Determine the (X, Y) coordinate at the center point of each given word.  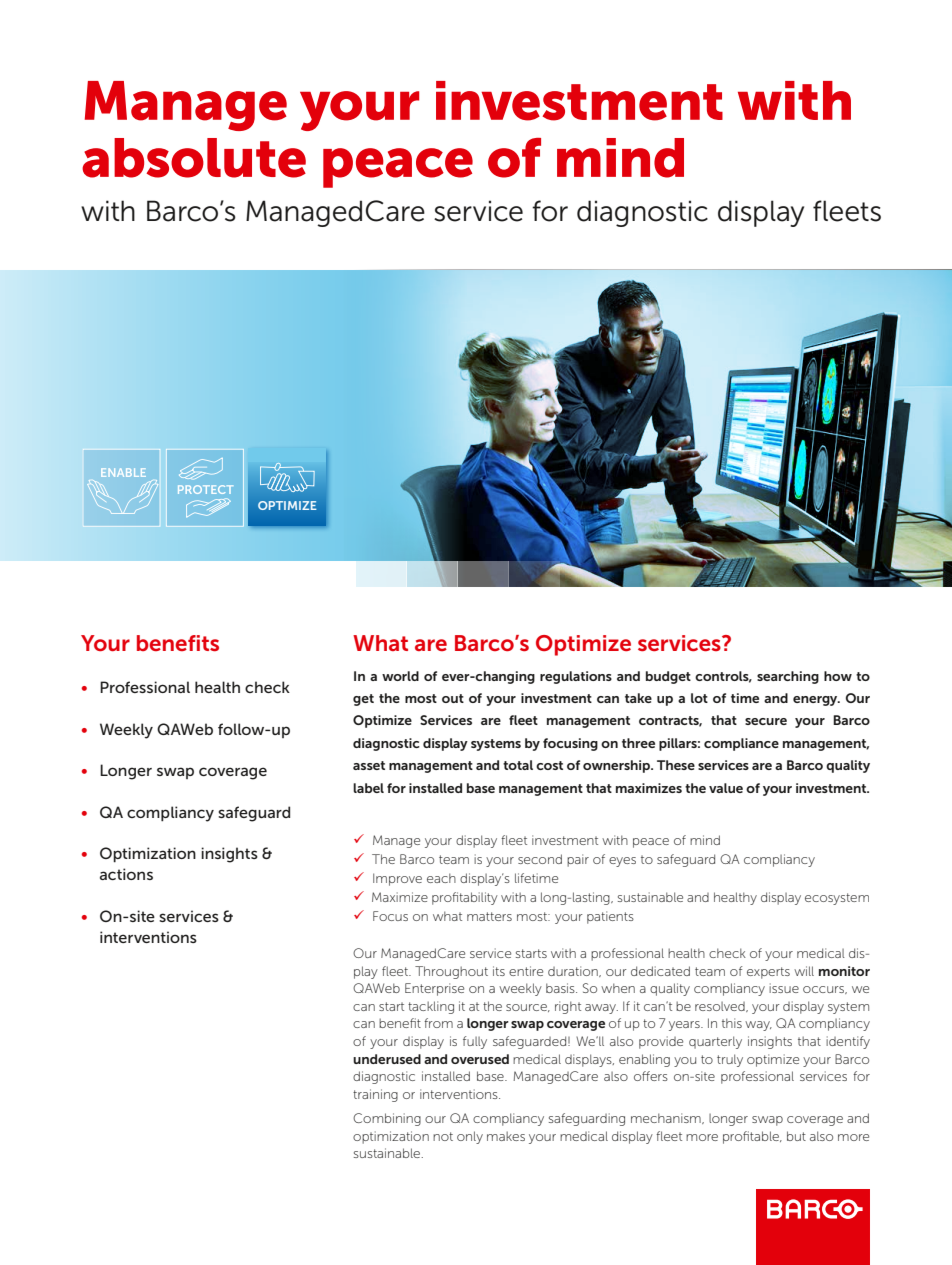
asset (369, 765)
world (400, 676)
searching (788, 677)
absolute (194, 158)
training (375, 1095)
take (638, 698)
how (838, 676)
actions (126, 874)
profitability (465, 898)
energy (816, 701)
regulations (576, 677)
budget (668, 677)
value (726, 788)
